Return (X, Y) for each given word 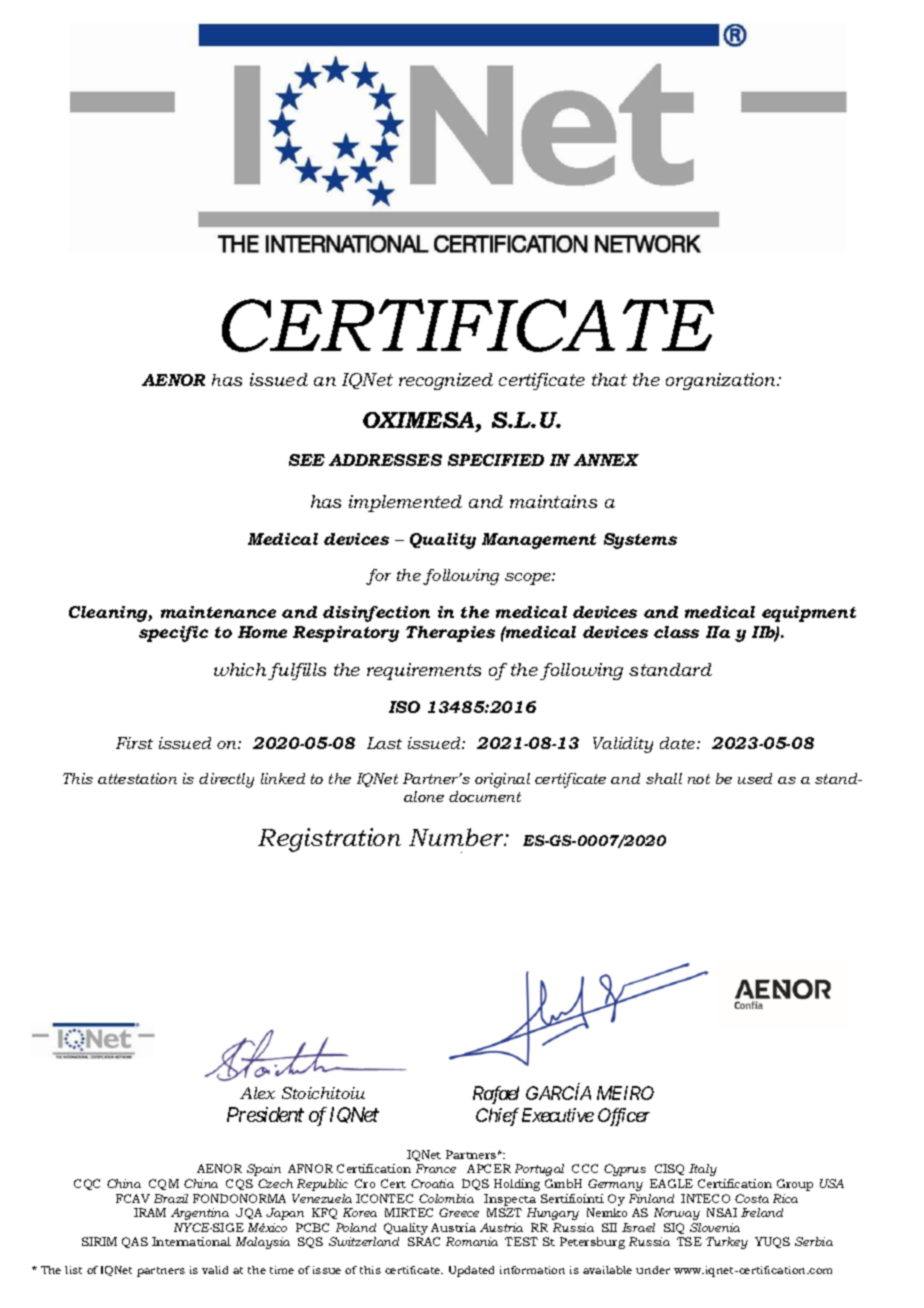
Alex (257, 1093)
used (755, 778)
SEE (307, 460)
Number (458, 837)
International (191, 1241)
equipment (809, 614)
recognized (446, 381)
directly (226, 780)
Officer (624, 1117)
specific (173, 634)
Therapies (450, 634)
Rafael (496, 1095)
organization (722, 381)
